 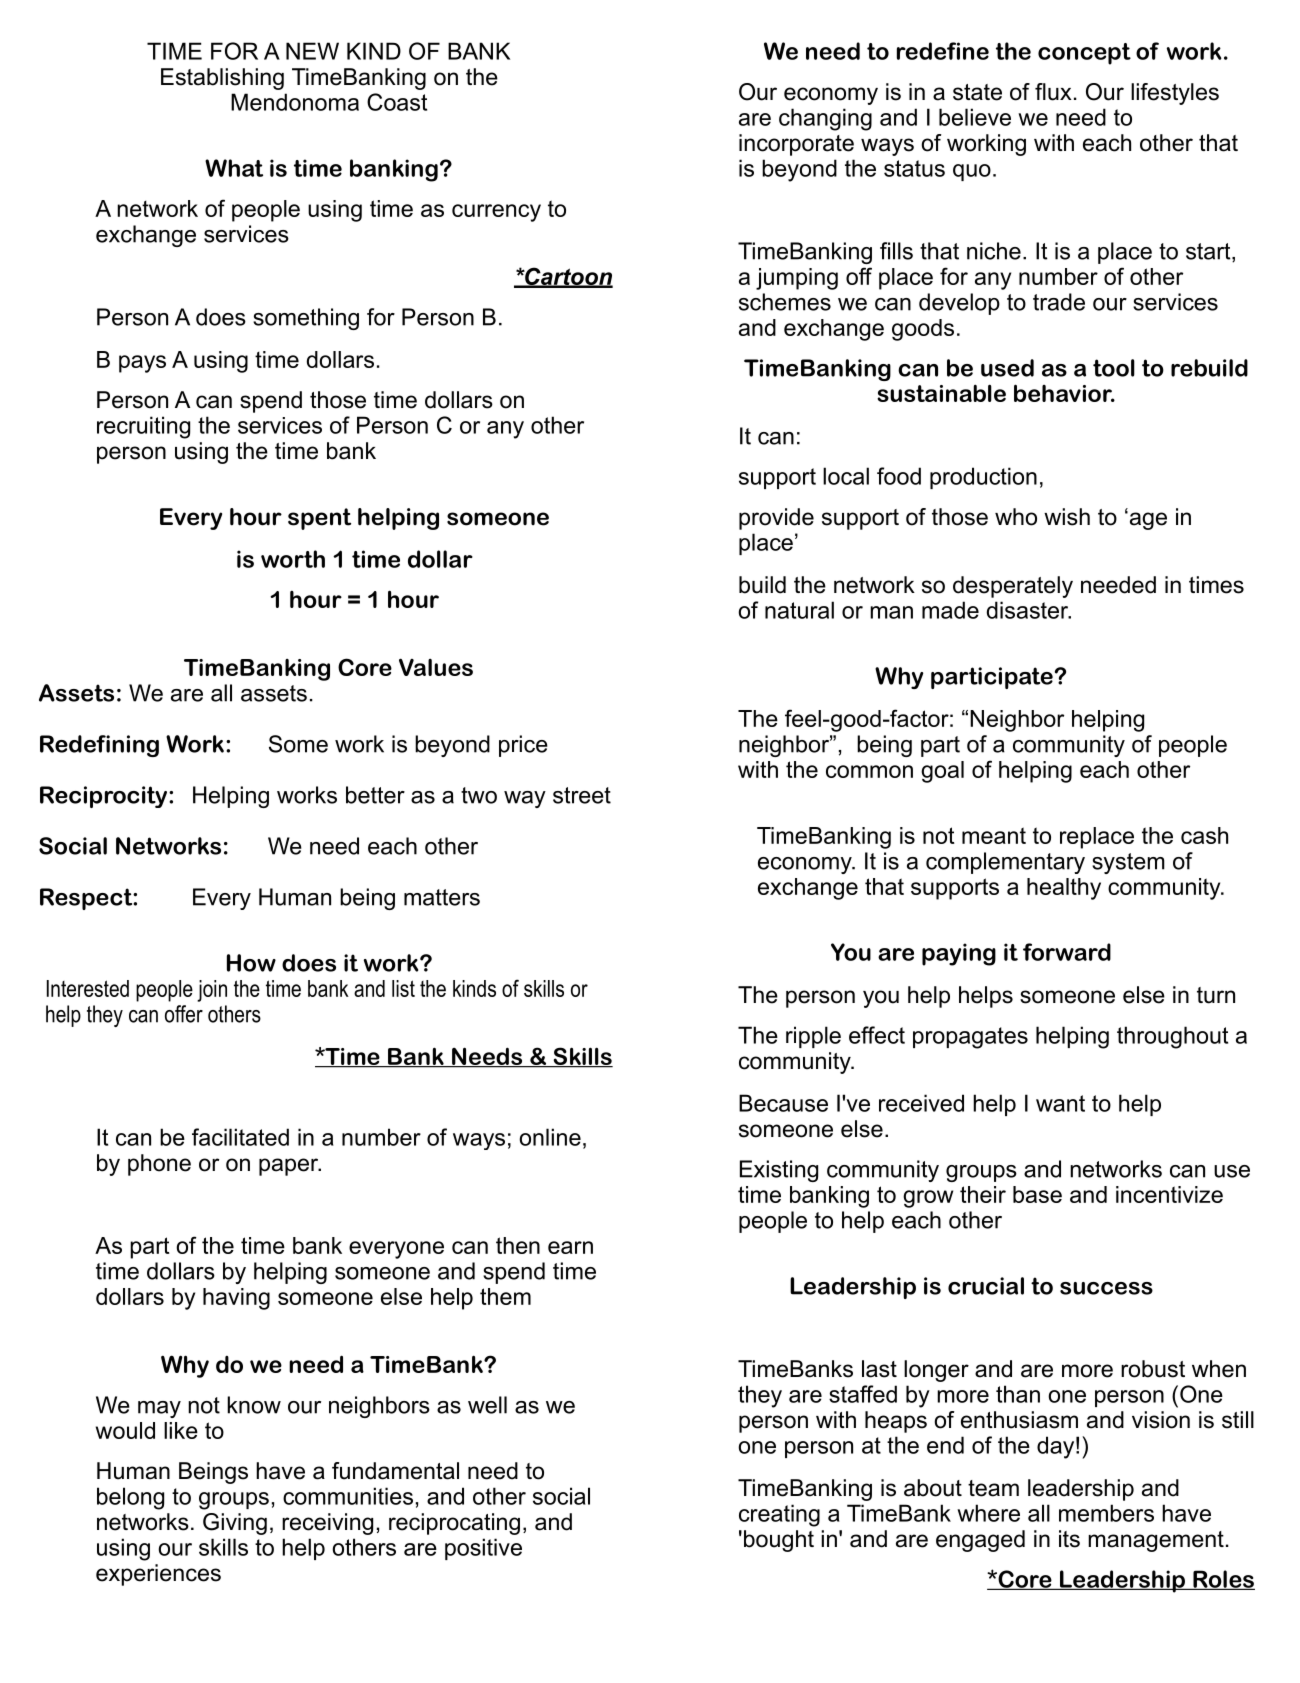 What do you see at coordinates (1128, 863) in the document?
I see `system` at bounding box center [1128, 863].
